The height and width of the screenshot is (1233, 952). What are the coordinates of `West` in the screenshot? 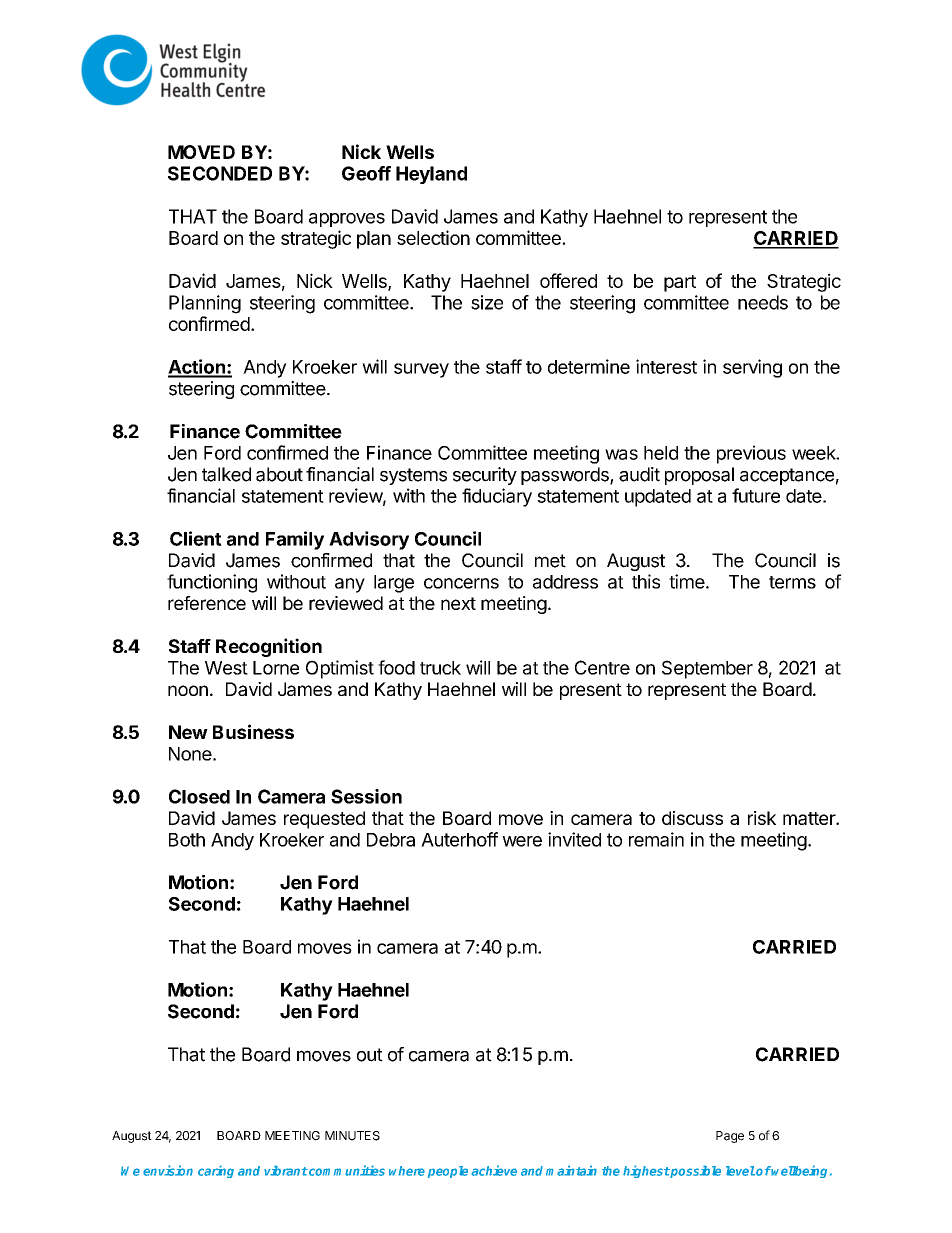 It's located at (226, 668).
